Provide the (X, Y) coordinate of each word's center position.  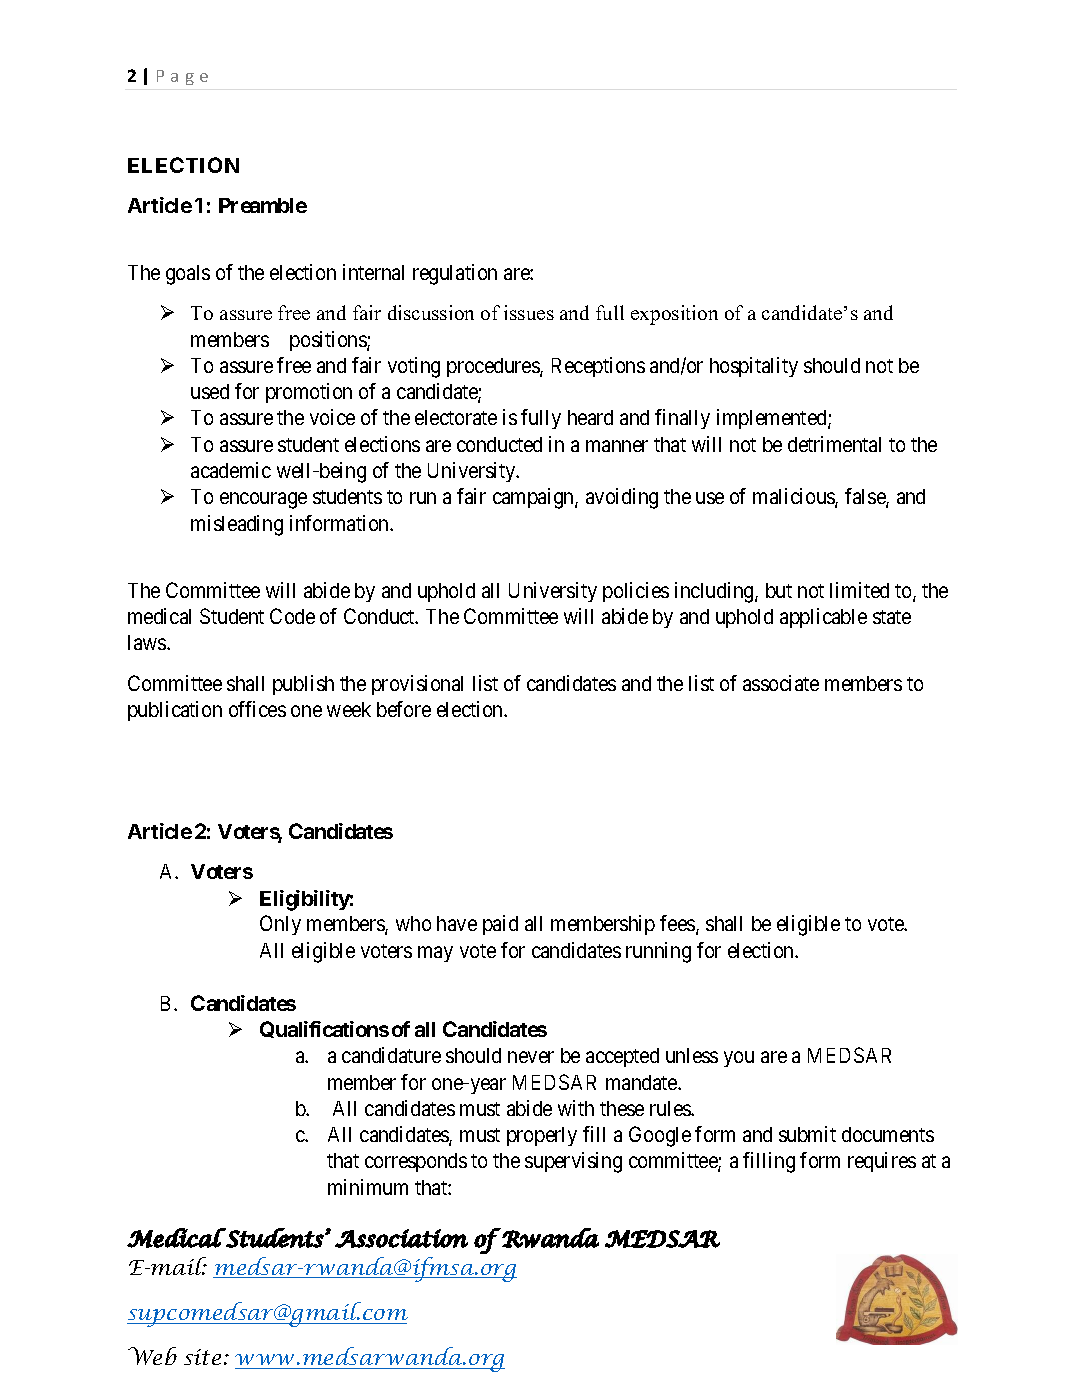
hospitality (754, 367)
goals (188, 275)
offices (257, 709)
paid (500, 925)
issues (529, 312)
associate (781, 683)
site (202, 1357)
